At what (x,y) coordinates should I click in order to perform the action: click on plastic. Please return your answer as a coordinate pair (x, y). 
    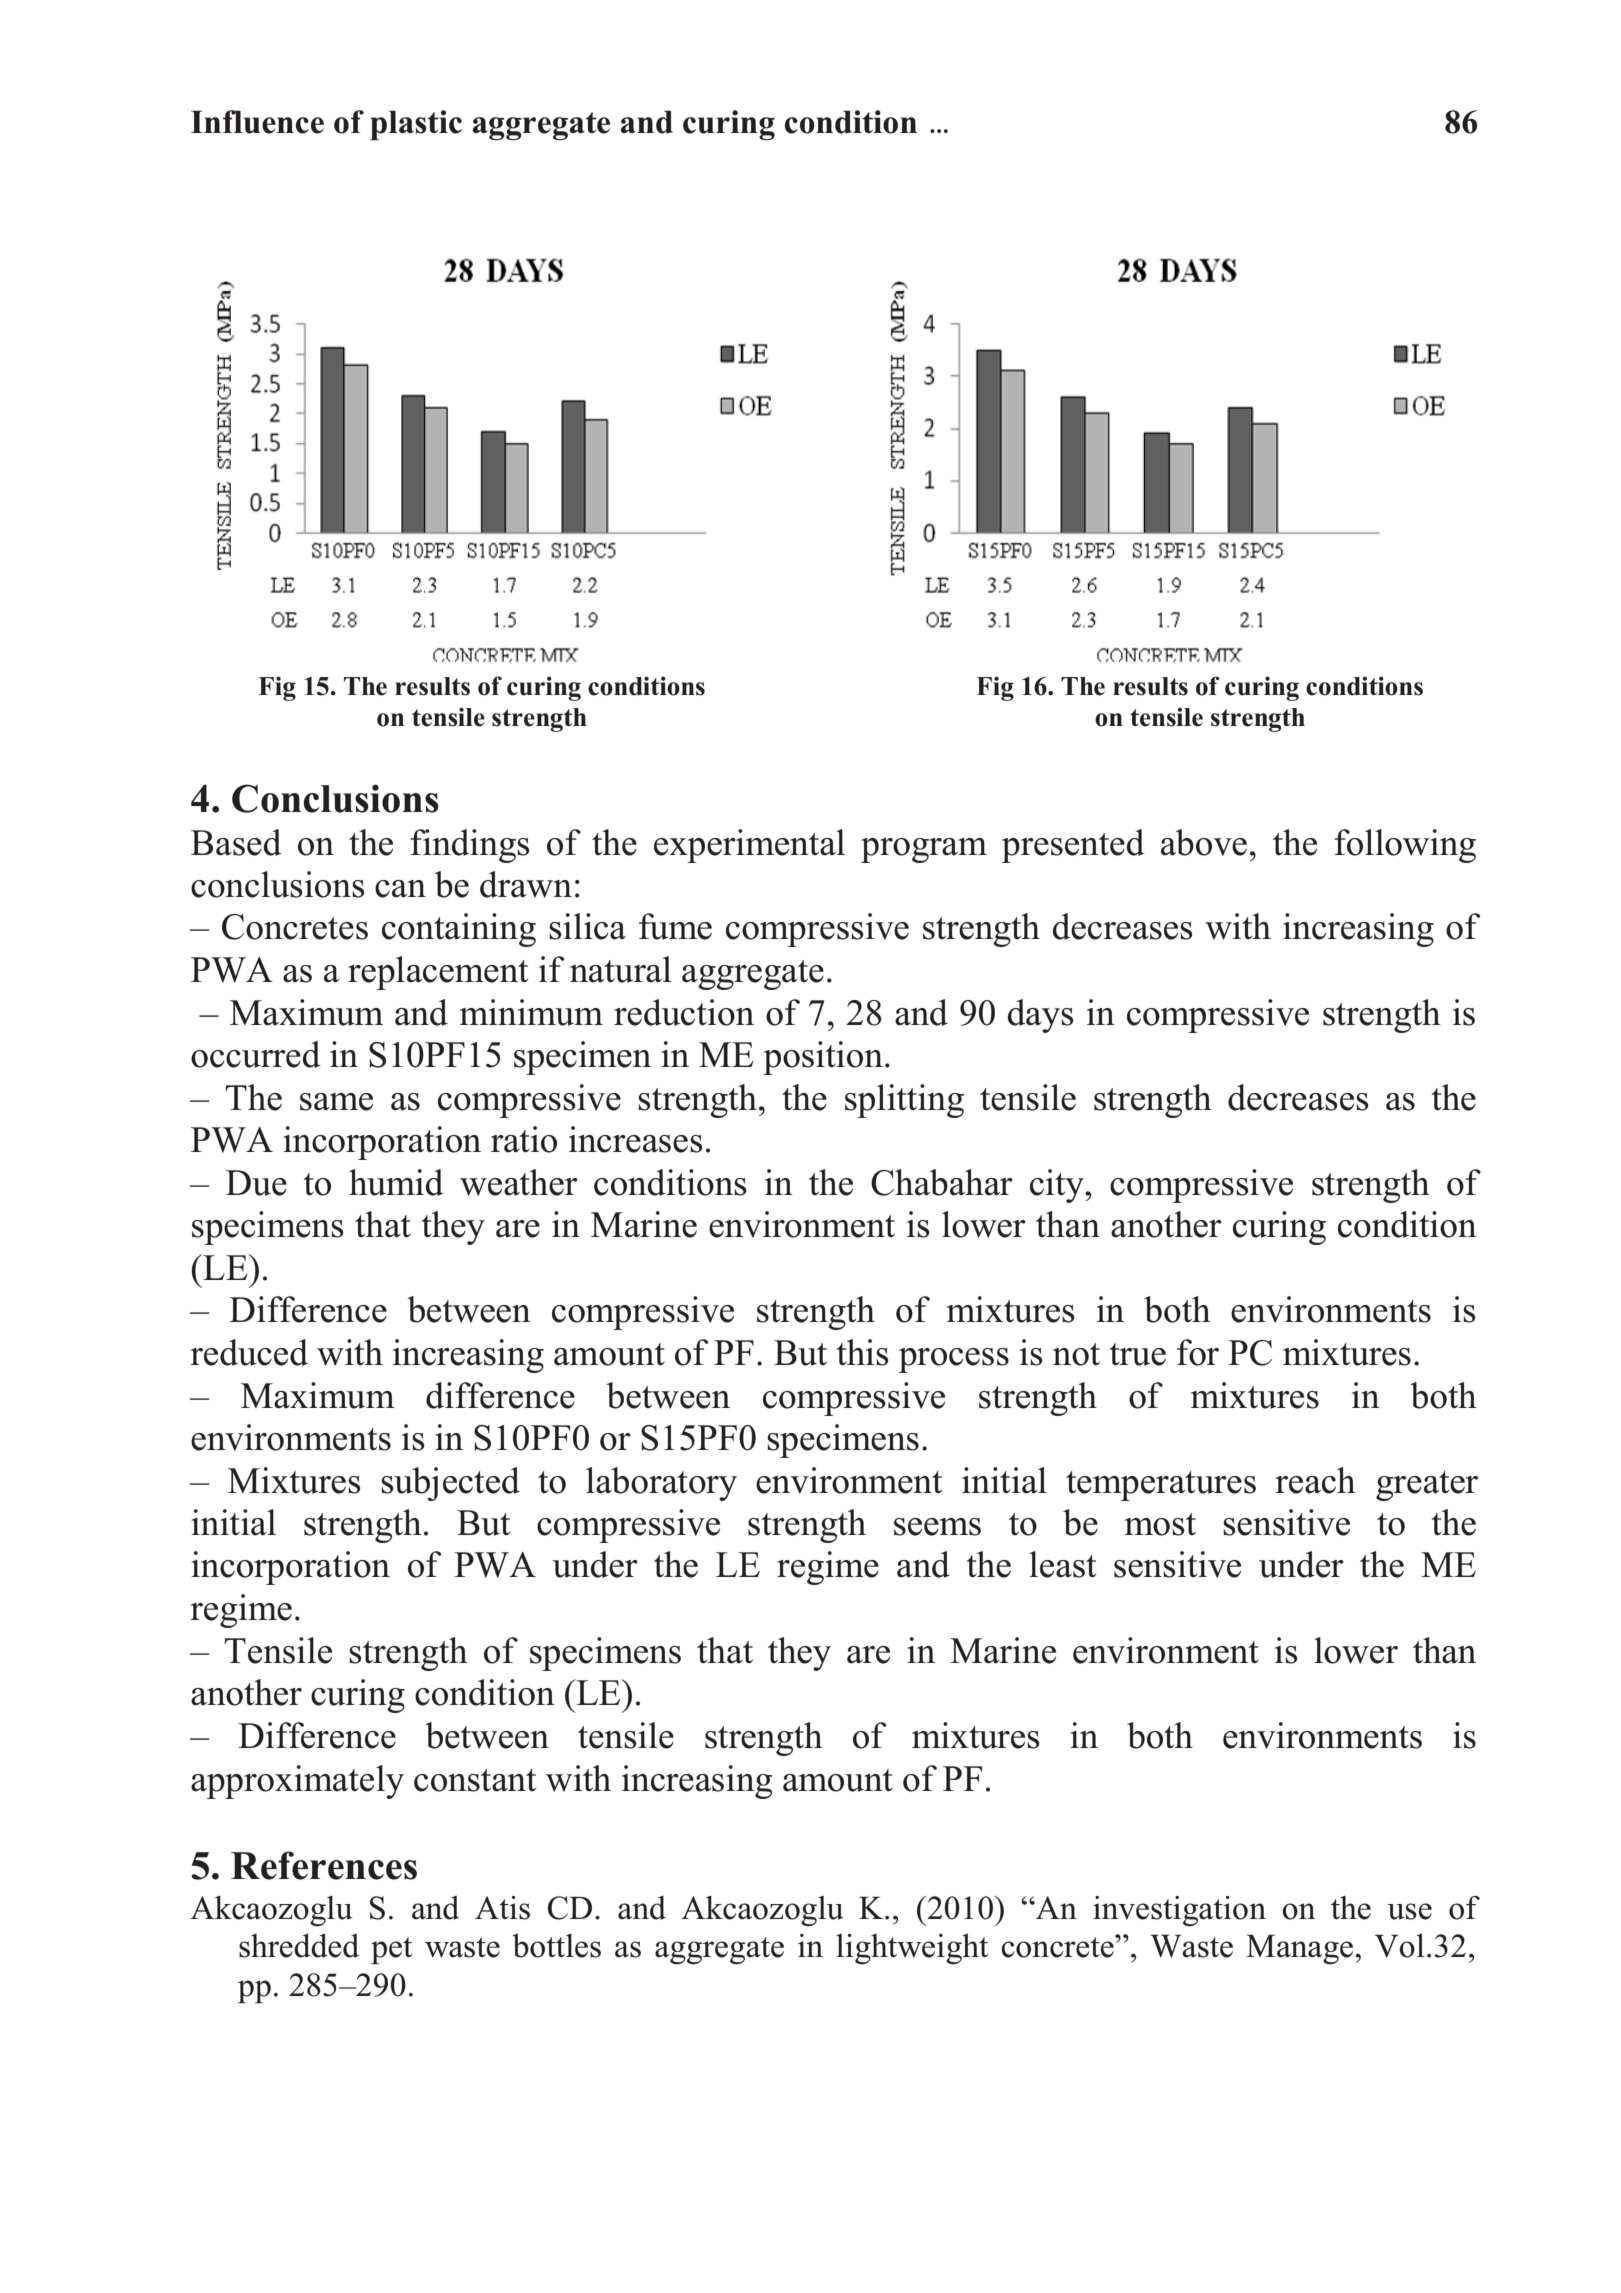
    Looking at the image, I should click on (416, 125).
